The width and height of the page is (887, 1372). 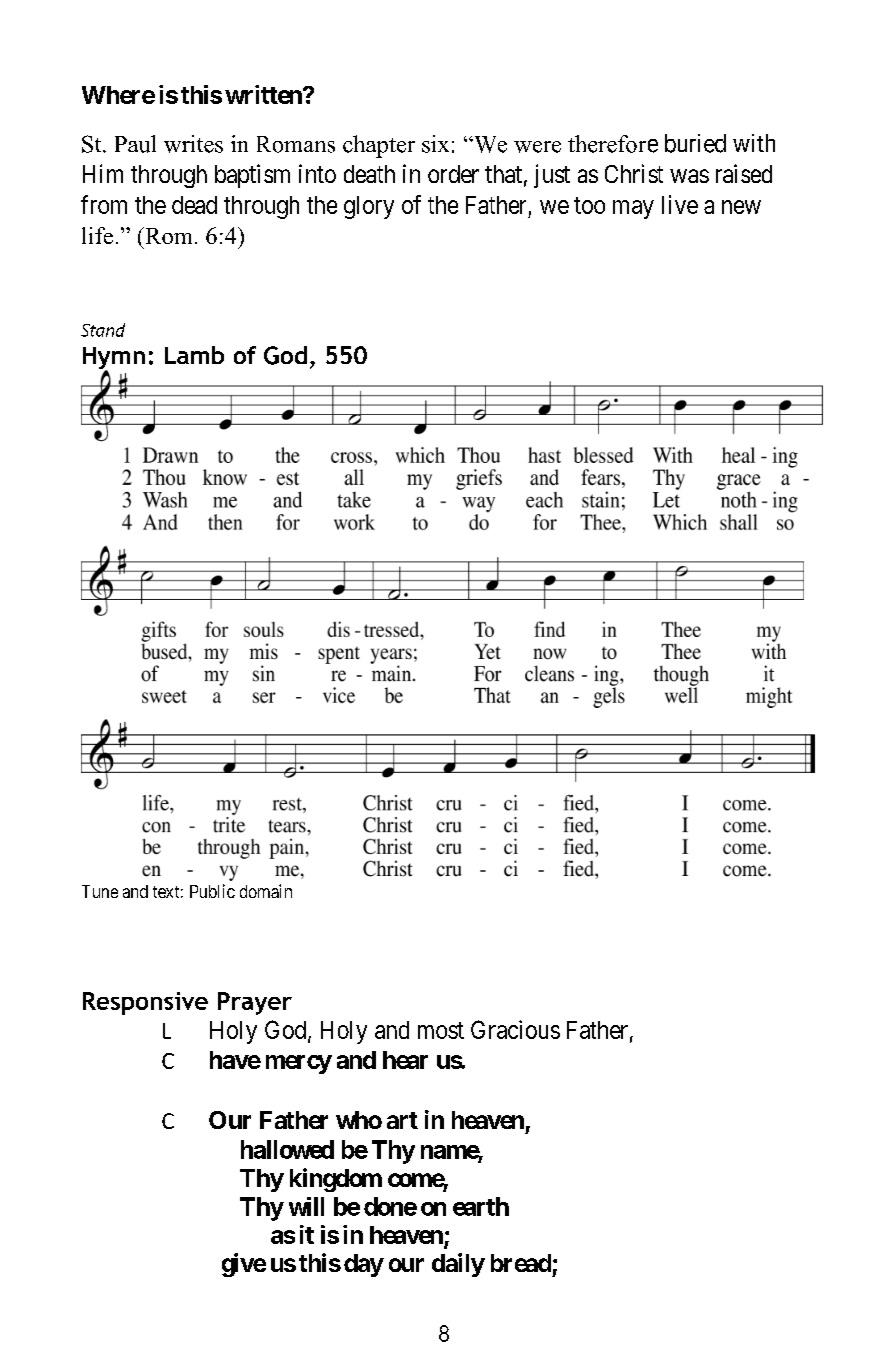 I want to click on writes, so click(x=193, y=144).
